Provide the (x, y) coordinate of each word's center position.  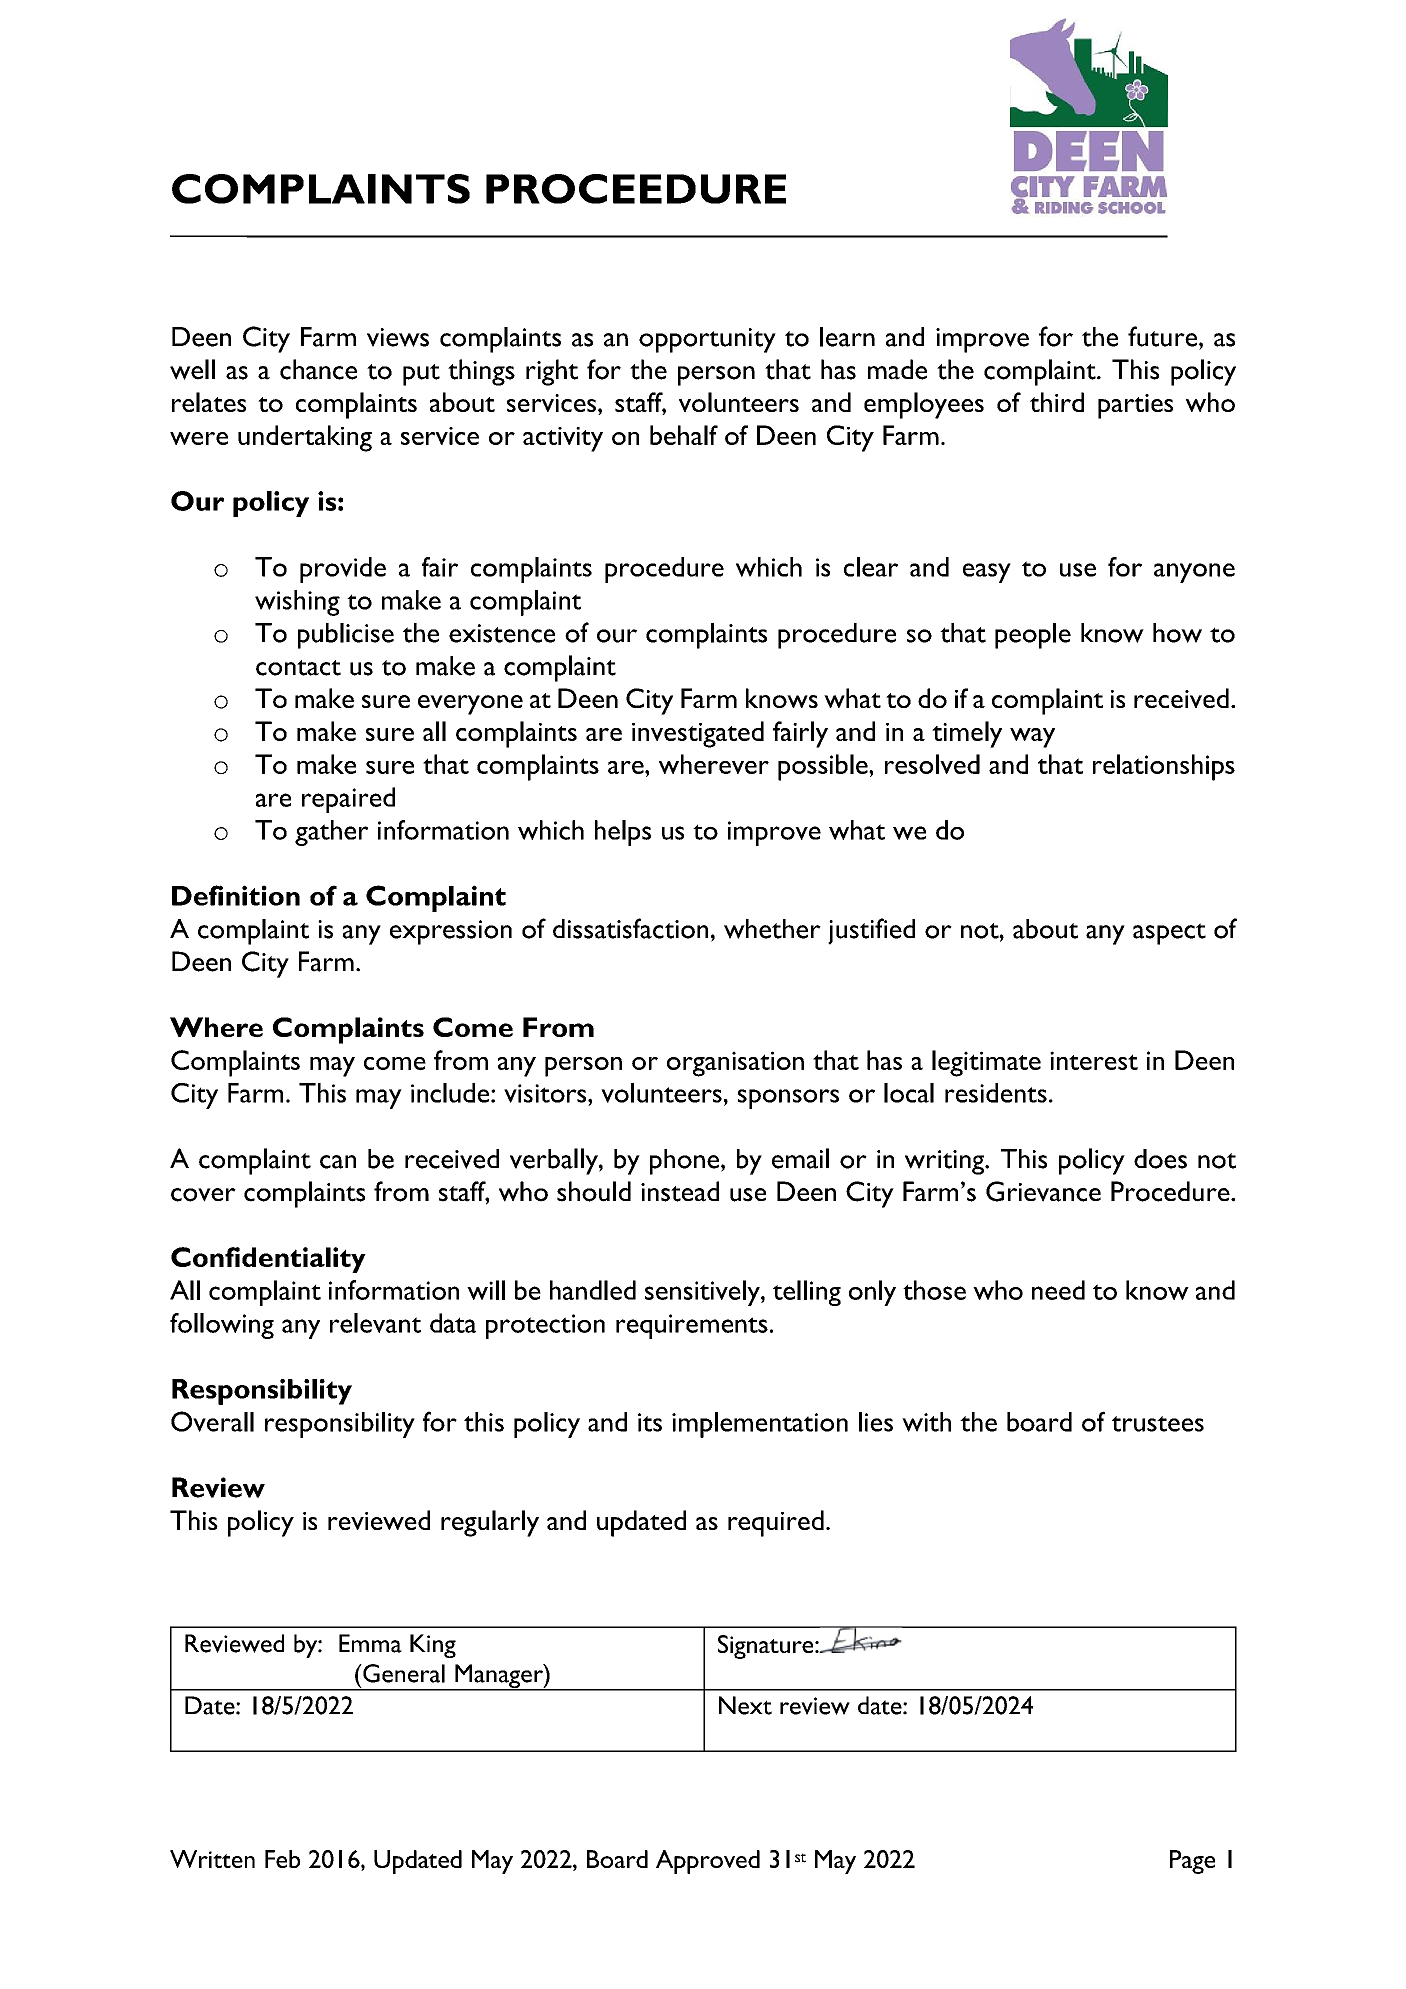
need (1058, 1290)
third (1057, 402)
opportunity (707, 340)
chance (318, 369)
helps (623, 833)
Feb (282, 1859)
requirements (692, 1326)
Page (1192, 1862)
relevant (375, 1323)
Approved (708, 1862)
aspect (1169, 934)
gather (331, 833)
